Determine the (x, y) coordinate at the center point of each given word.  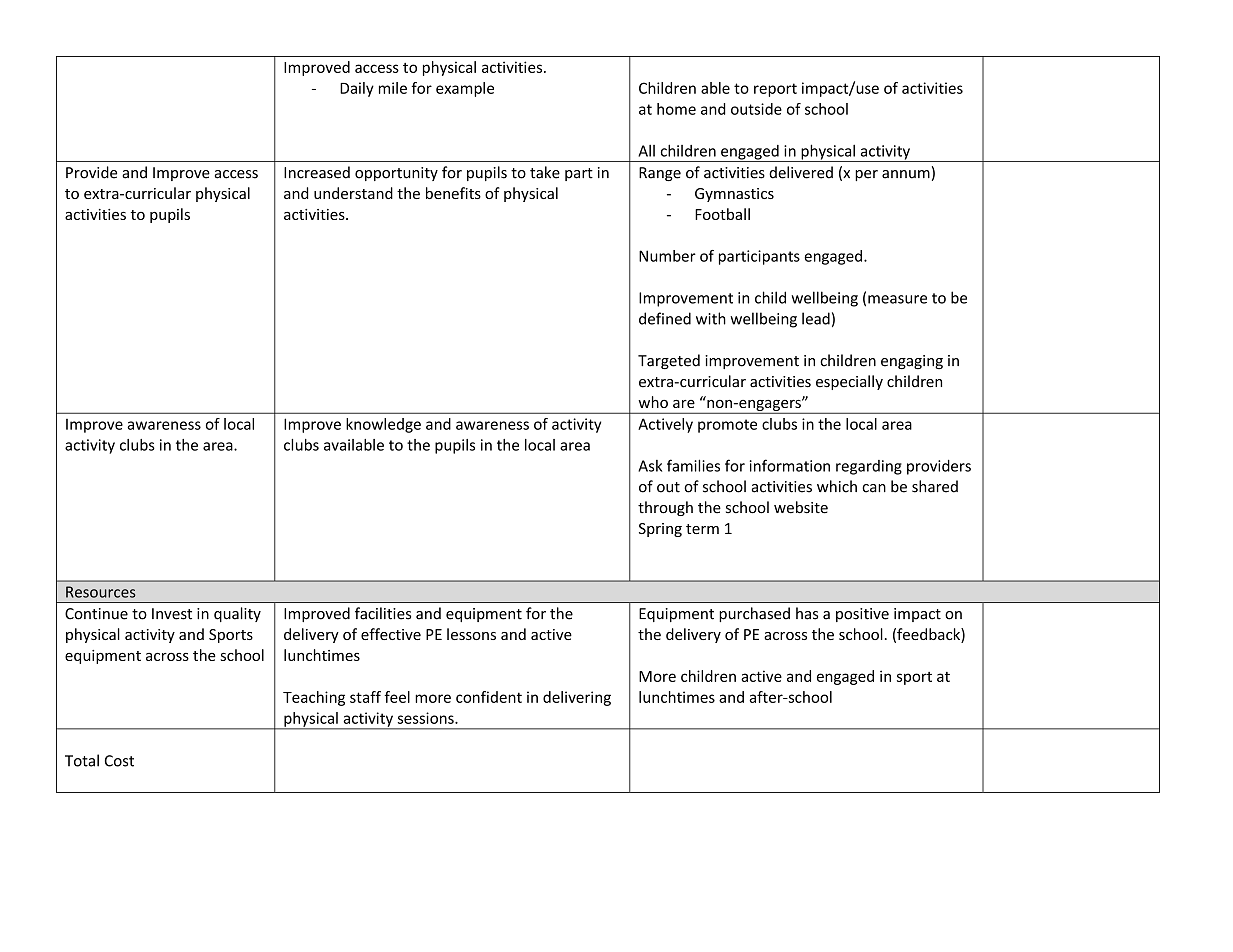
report (775, 90)
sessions (427, 718)
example (465, 89)
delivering (577, 698)
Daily (357, 89)
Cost (119, 761)
